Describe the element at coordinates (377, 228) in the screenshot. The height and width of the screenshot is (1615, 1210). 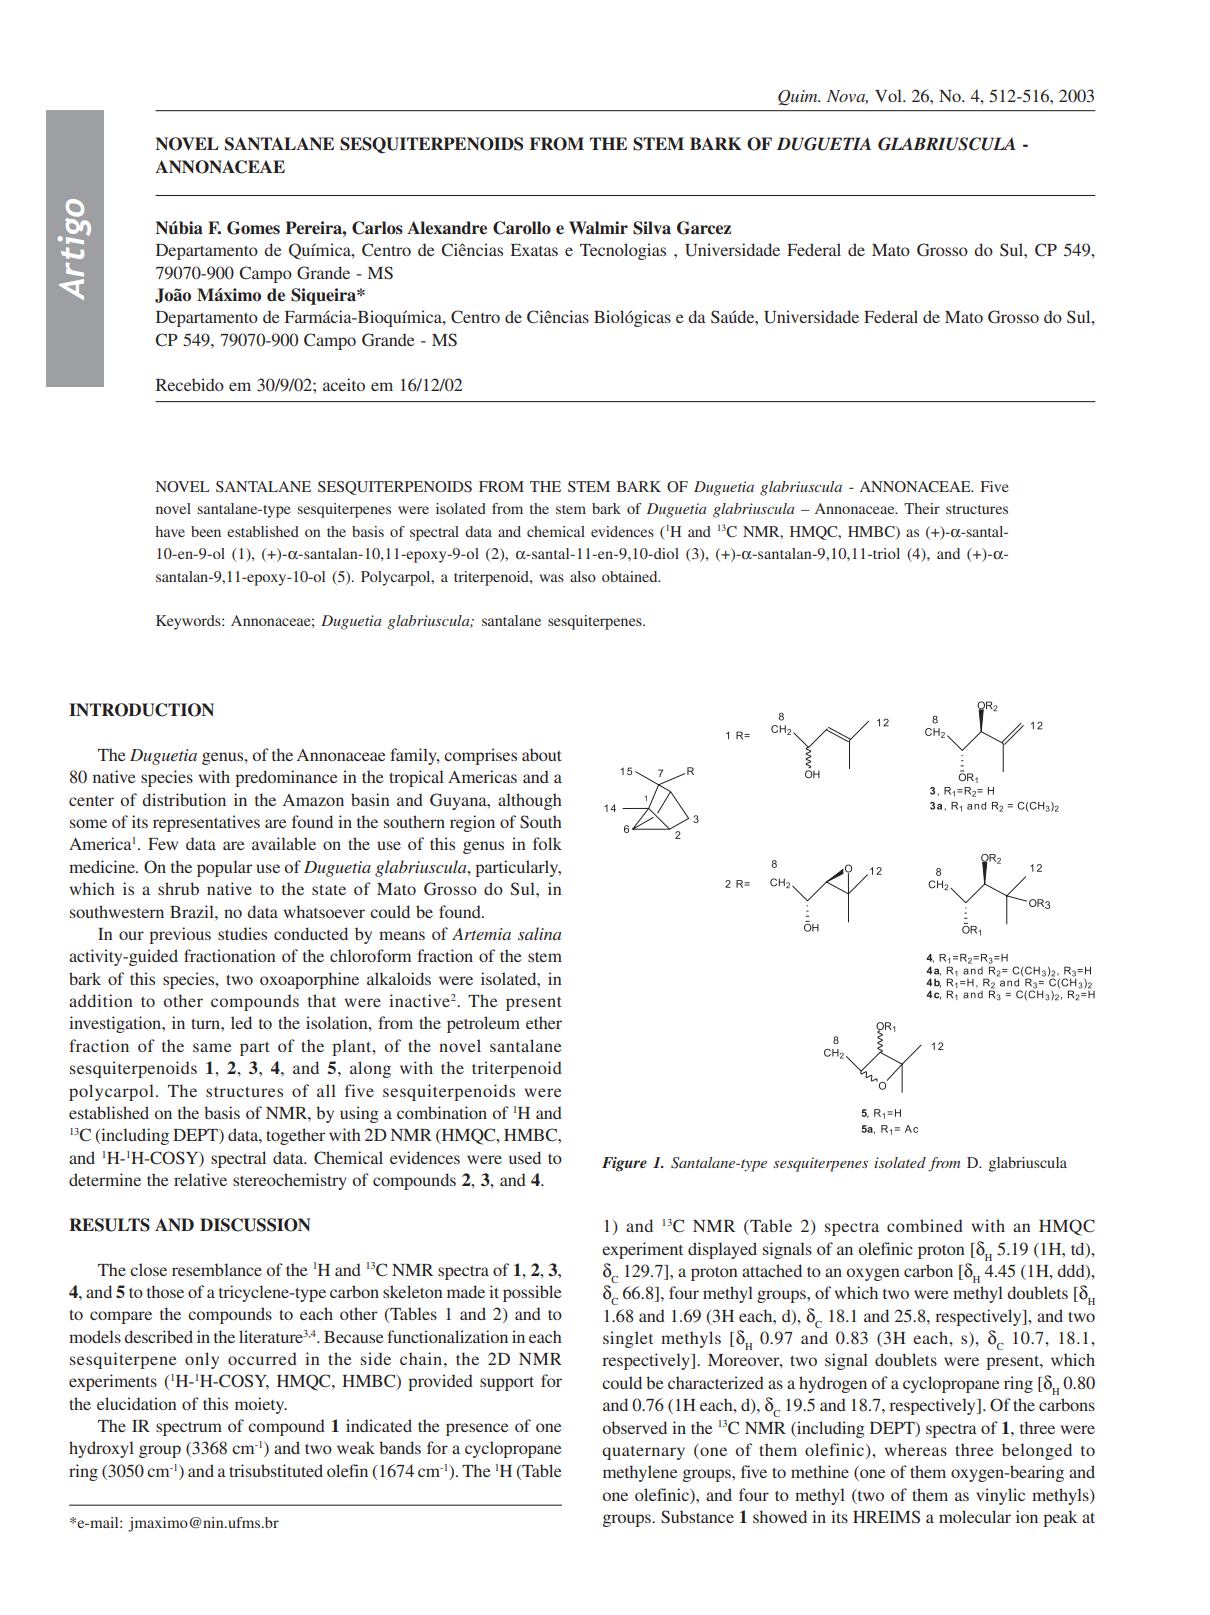
I see `Carlos` at that location.
